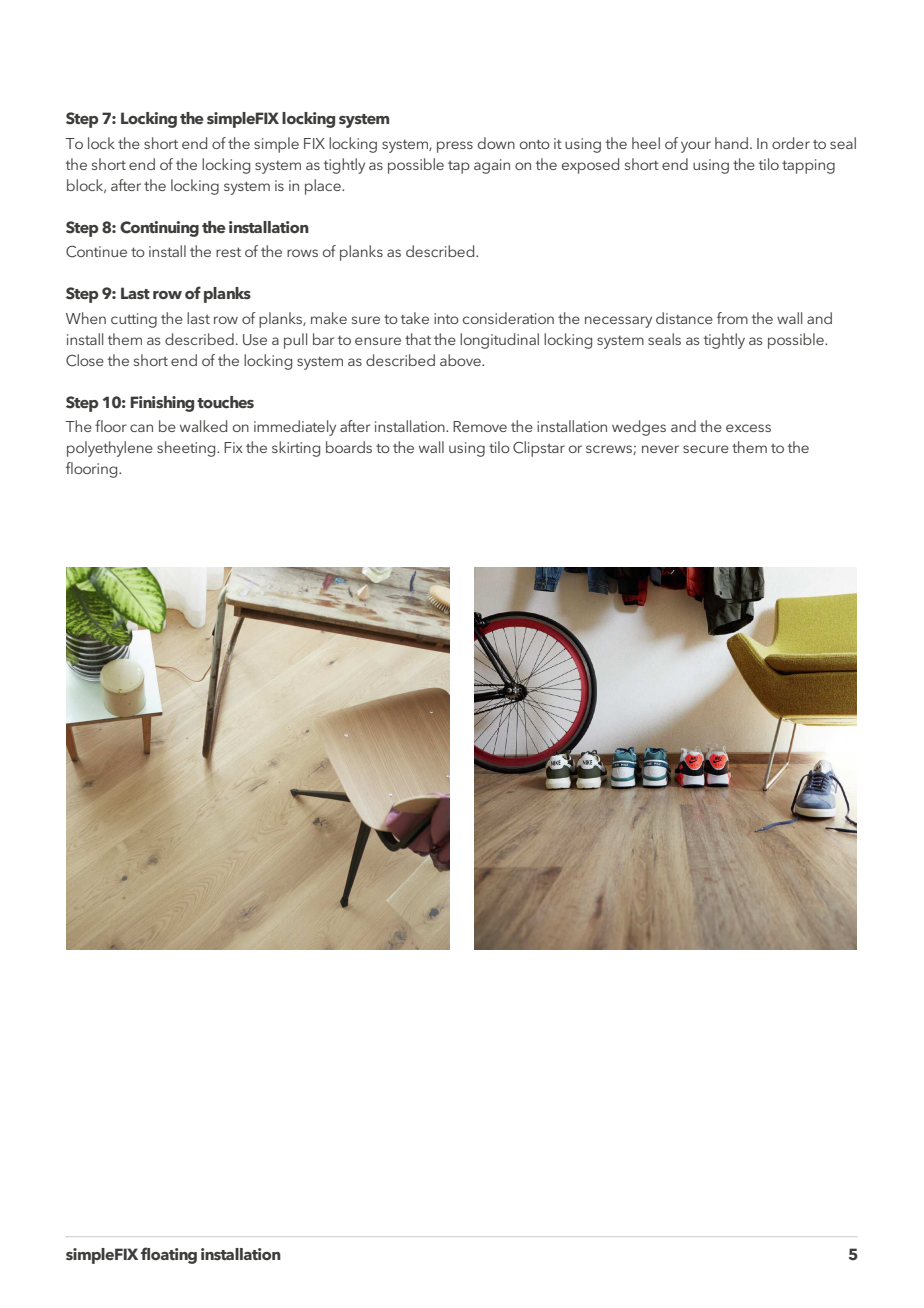 The height and width of the screenshot is (1308, 924). Describe the element at coordinates (660, 449) in the screenshot. I see `never` at that location.
